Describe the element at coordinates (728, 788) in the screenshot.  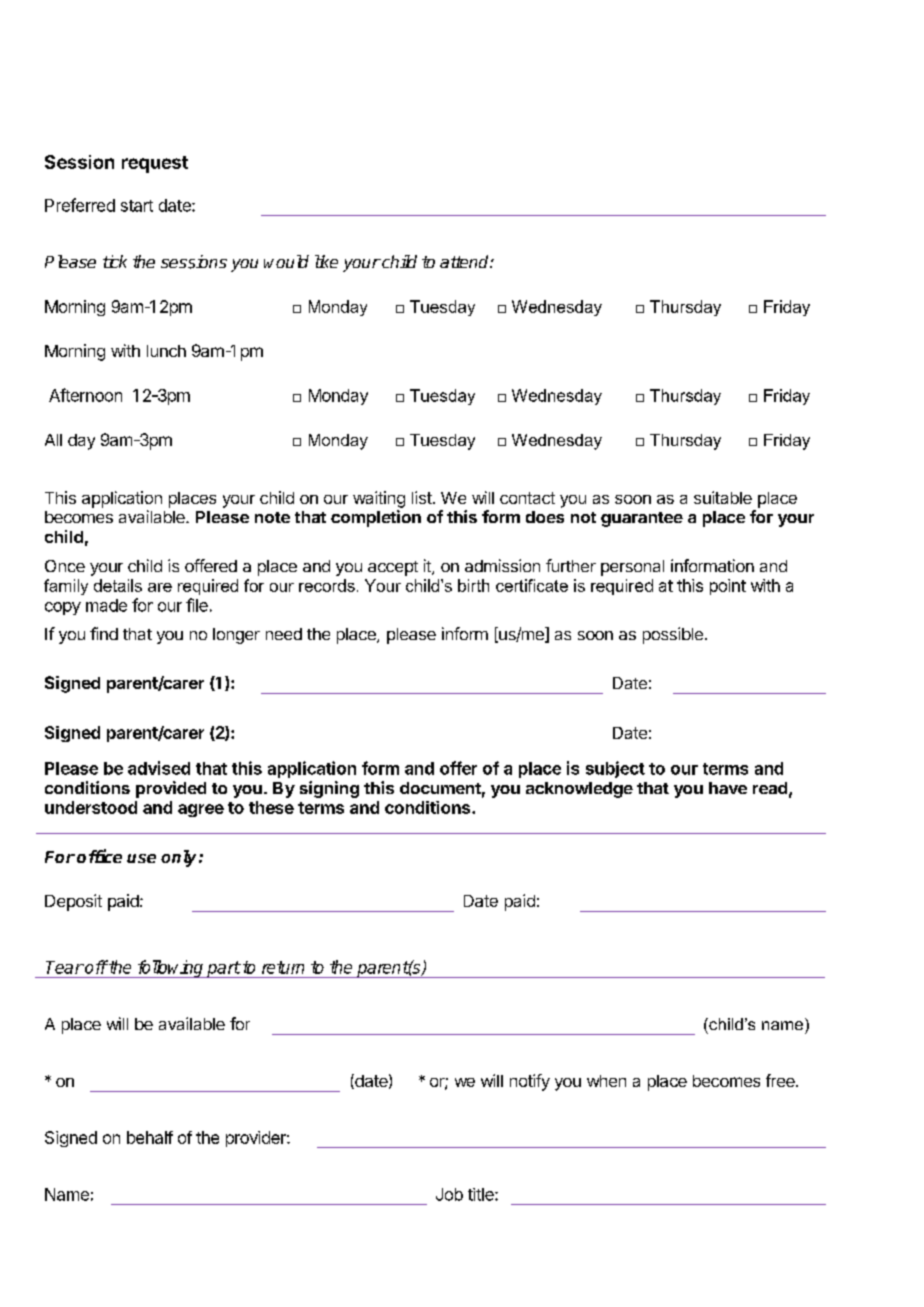
I see `have` at that location.
